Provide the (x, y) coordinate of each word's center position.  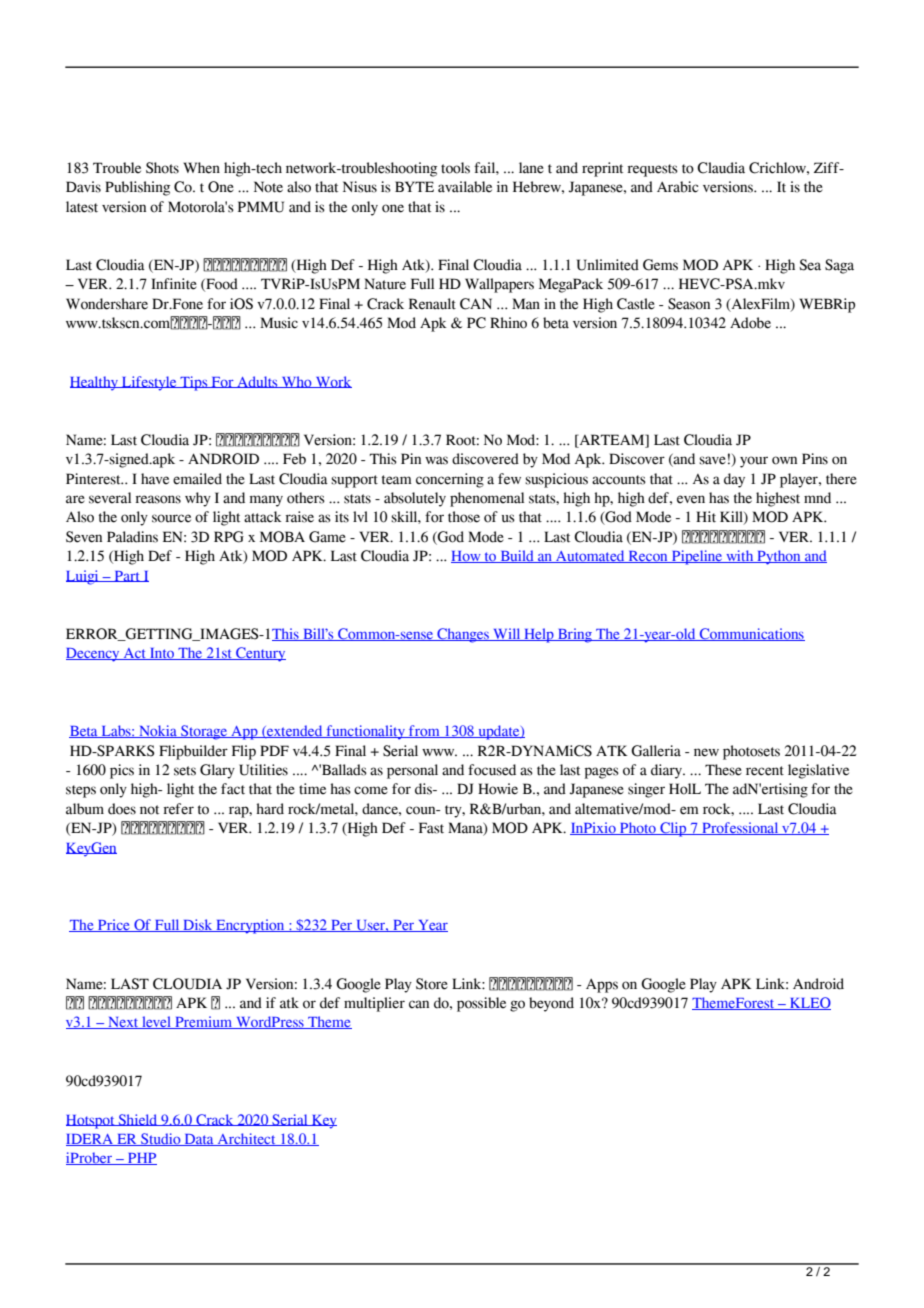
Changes (463, 635)
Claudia (721, 168)
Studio (161, 1139)
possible (481, 1004)
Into (162, 654)
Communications (751, 634)
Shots (162, 168)
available (465, 187)
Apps (602, 986)
